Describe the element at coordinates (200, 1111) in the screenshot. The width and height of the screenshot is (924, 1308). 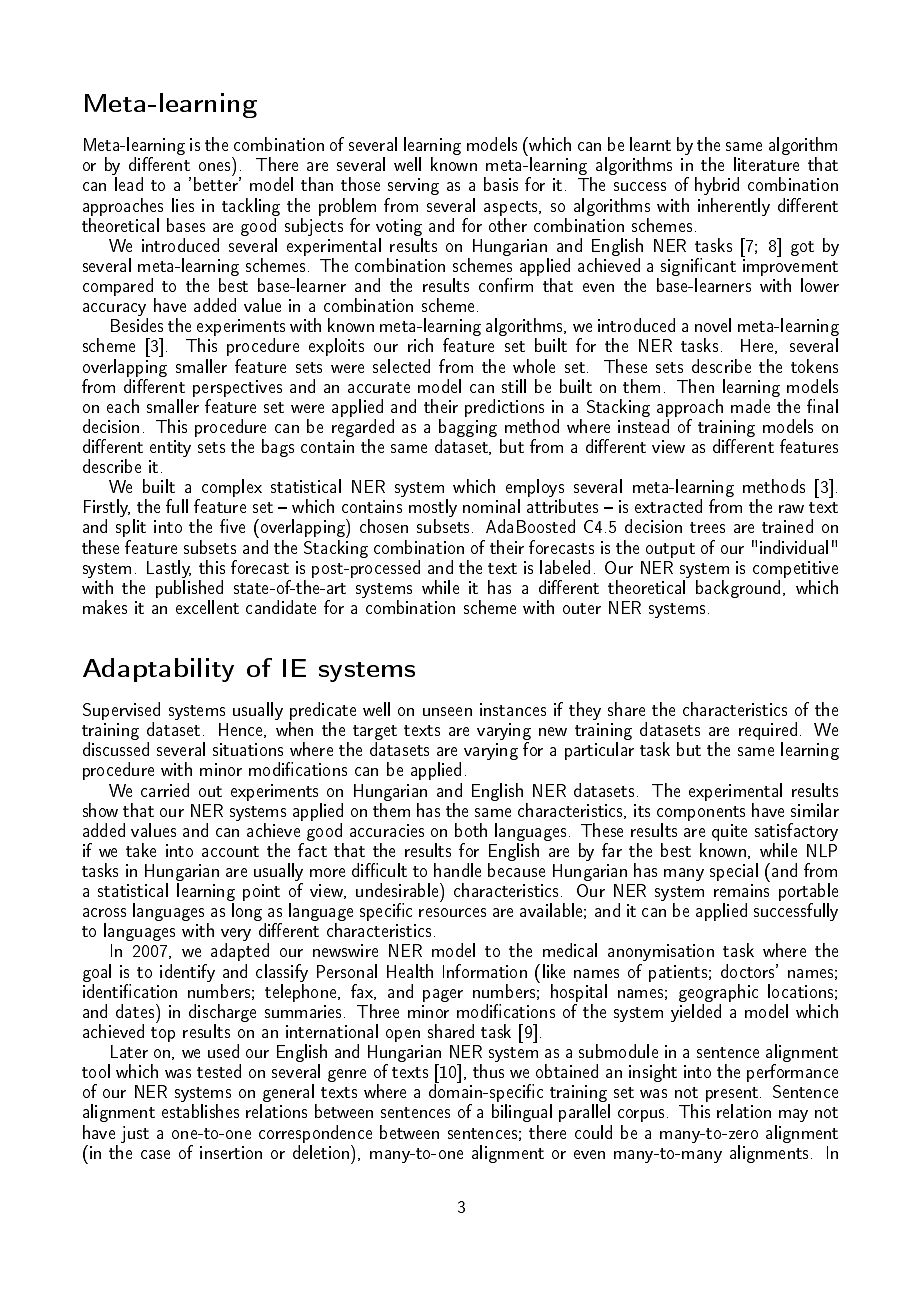
I see `establishes` at that location.
